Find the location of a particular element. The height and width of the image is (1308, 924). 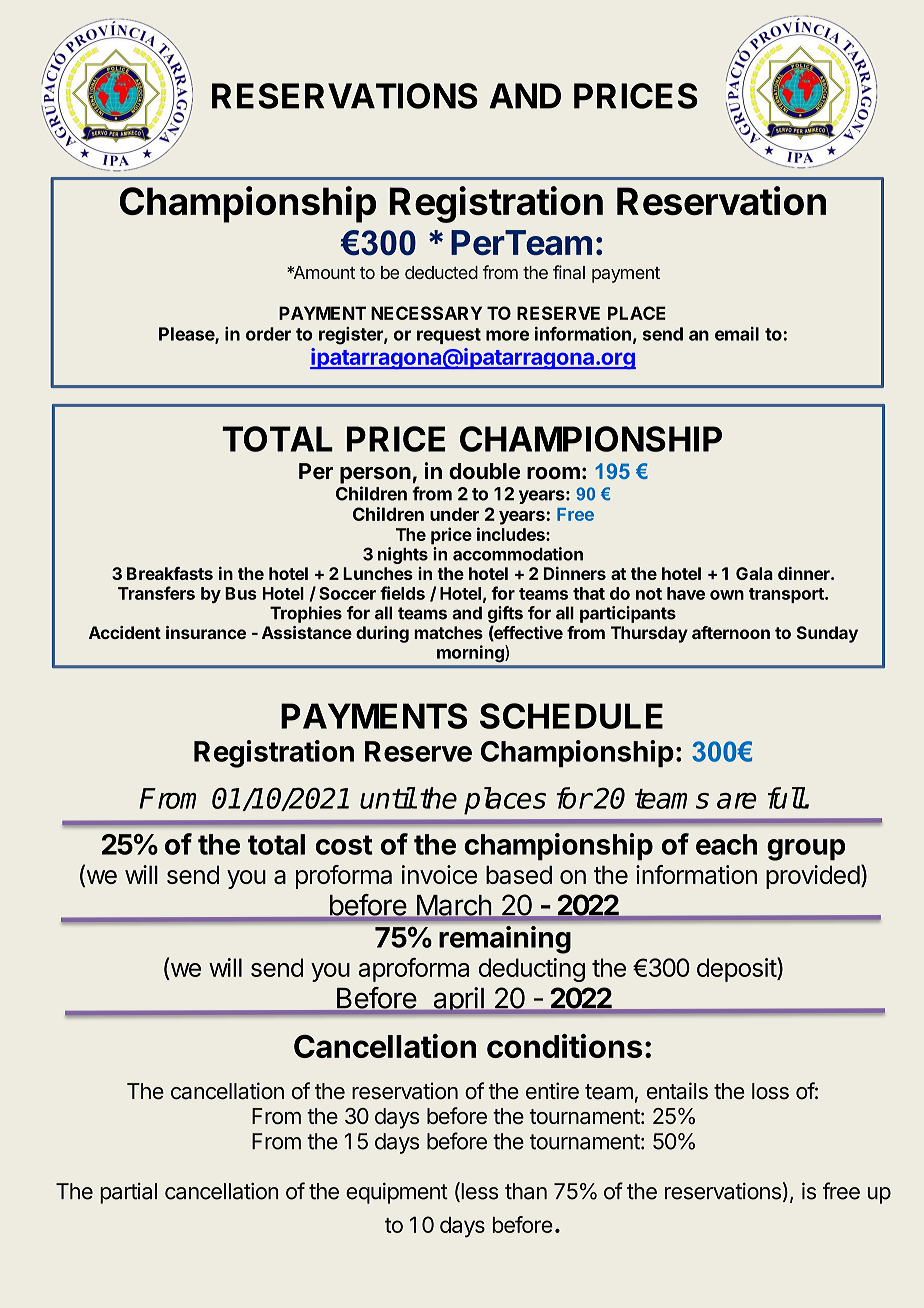

invoice is located at coordinates (439, 874).
